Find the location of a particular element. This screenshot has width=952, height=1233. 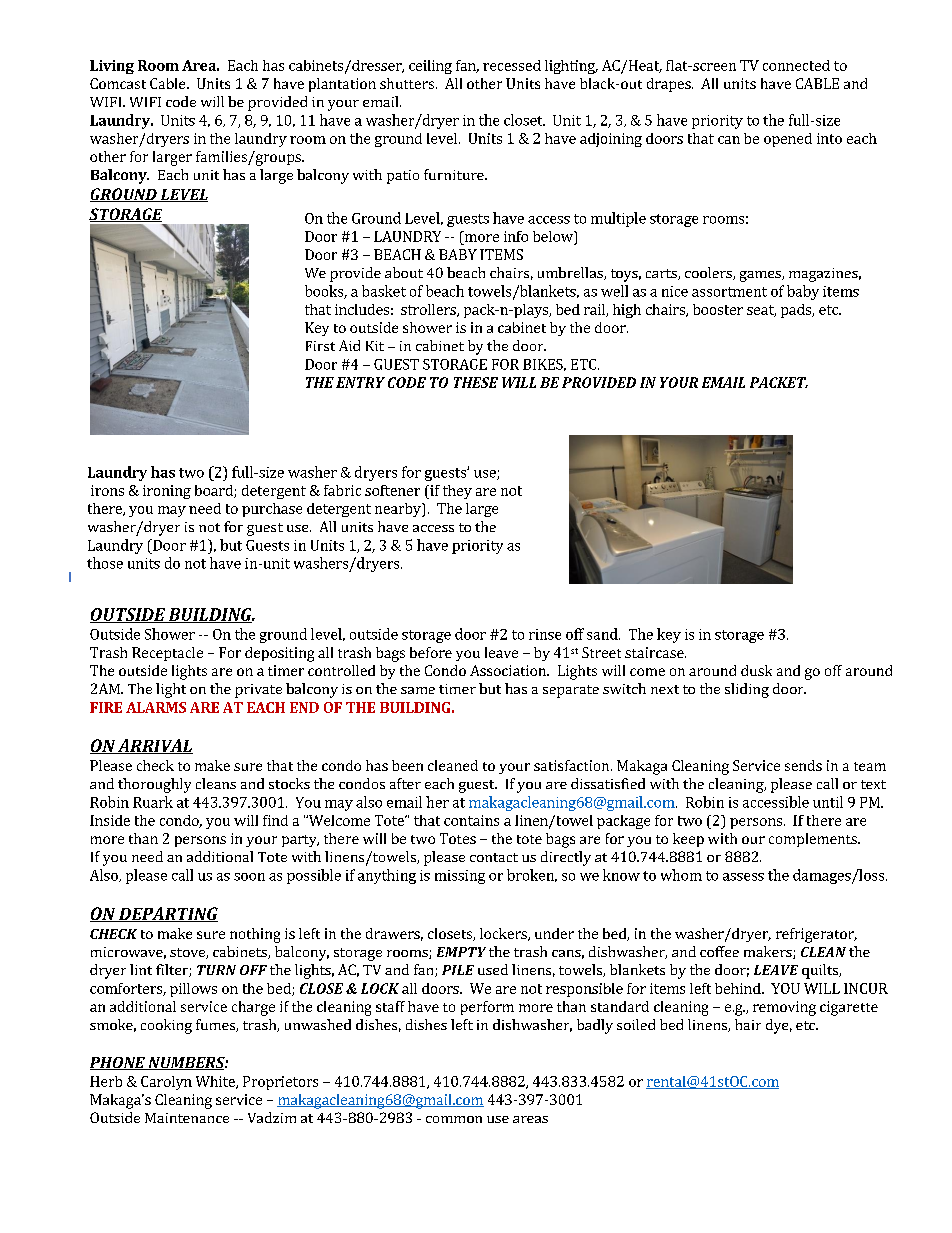

connected is located at coordinates (796, 65).
